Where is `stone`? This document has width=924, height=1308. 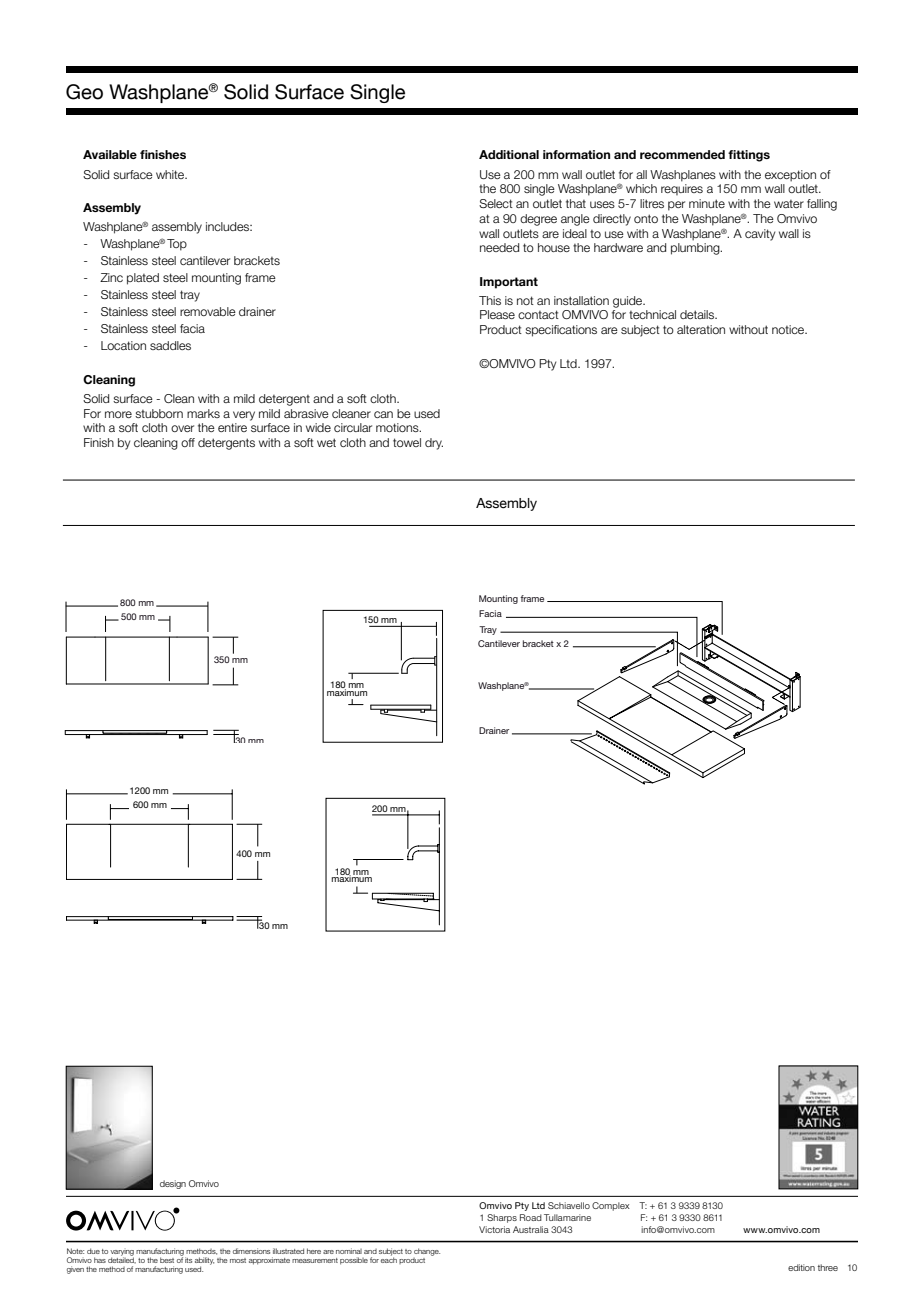 stone is located at coordinates (157, 795).
